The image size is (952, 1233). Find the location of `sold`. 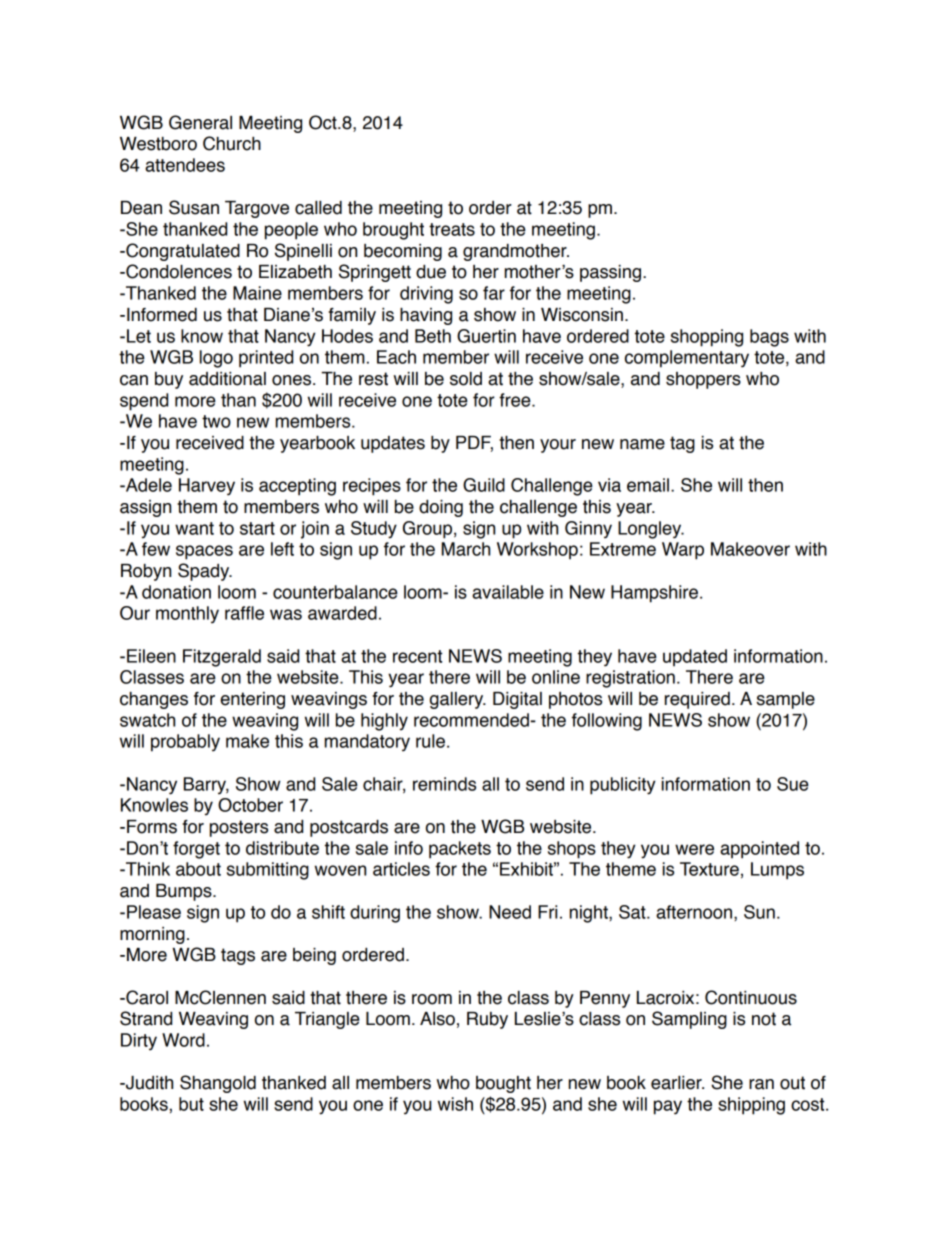

sold is located at coordinates (466, 379).
